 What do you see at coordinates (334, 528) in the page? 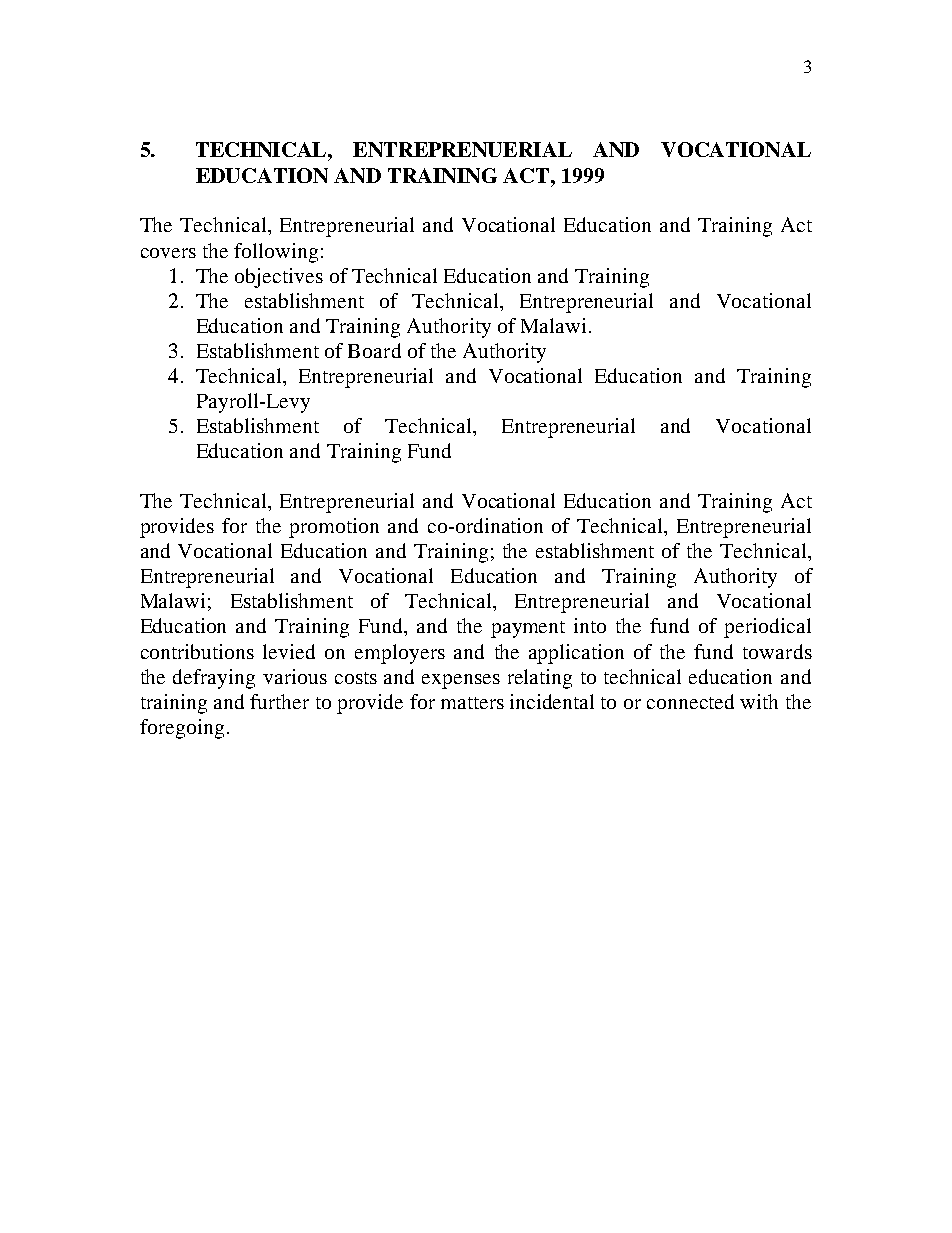
I see `promotion` at bounding box center [334, 528].
